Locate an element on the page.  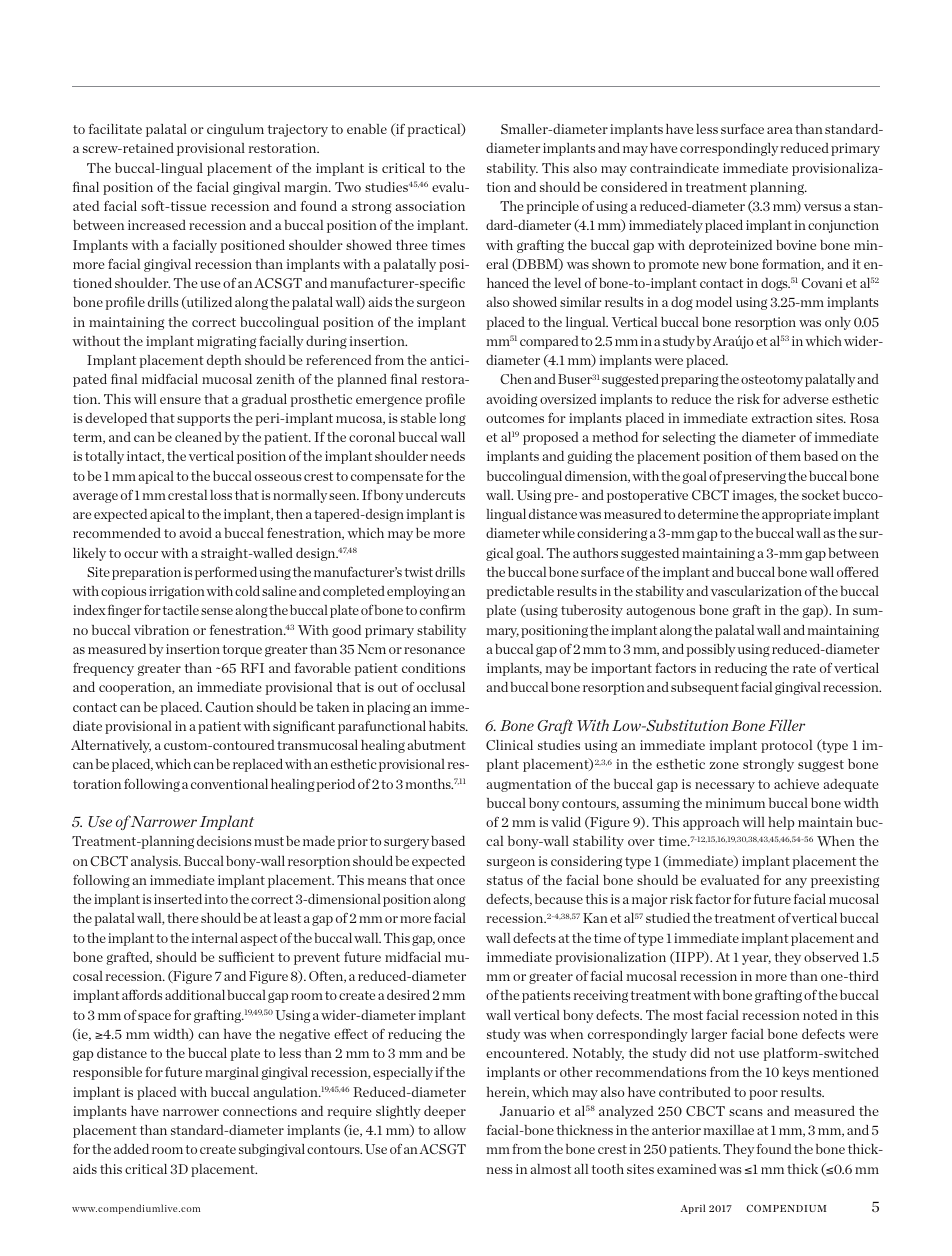
area is located at coordinates (780, 130).
